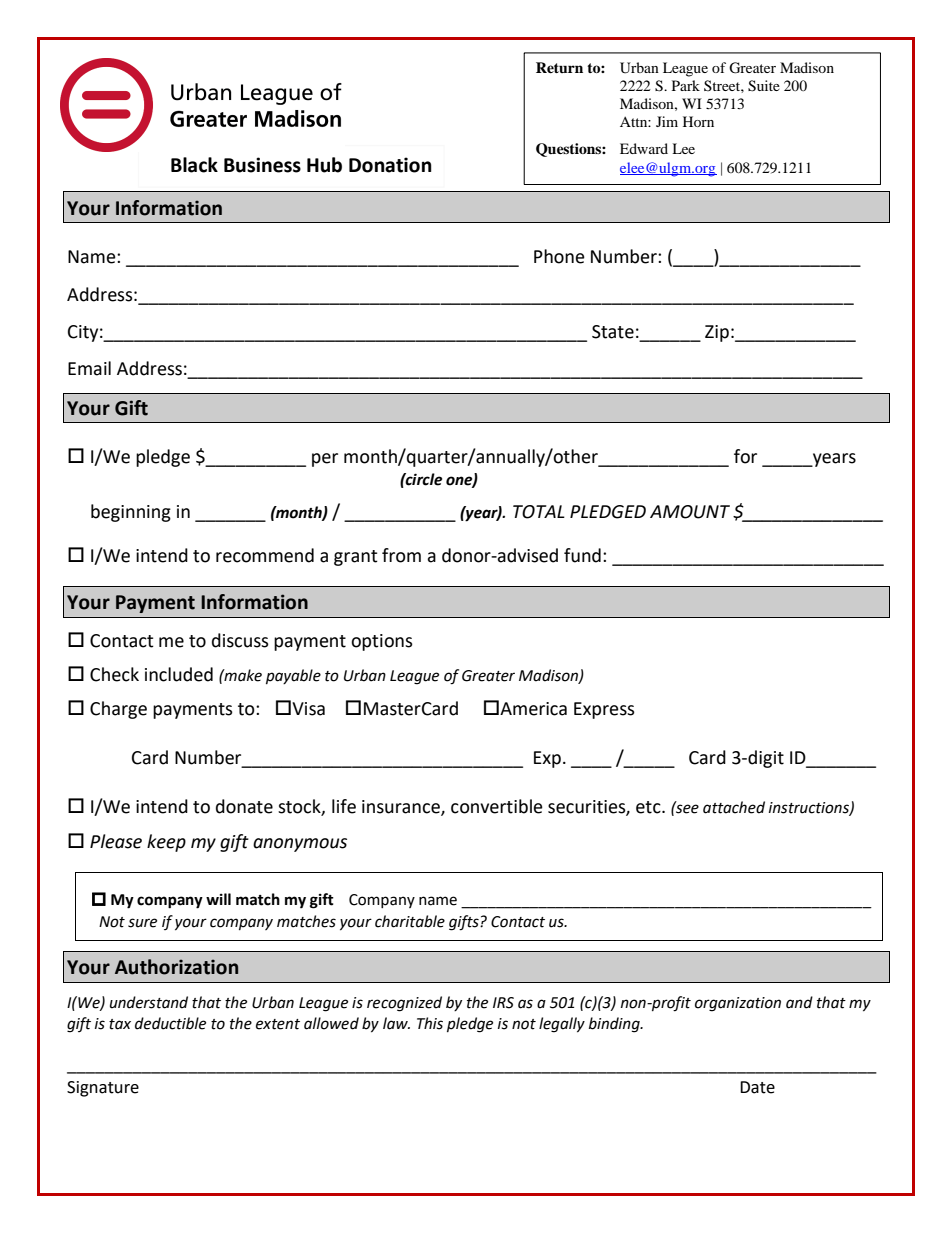  I want to click on Black, so click(194, 165).
